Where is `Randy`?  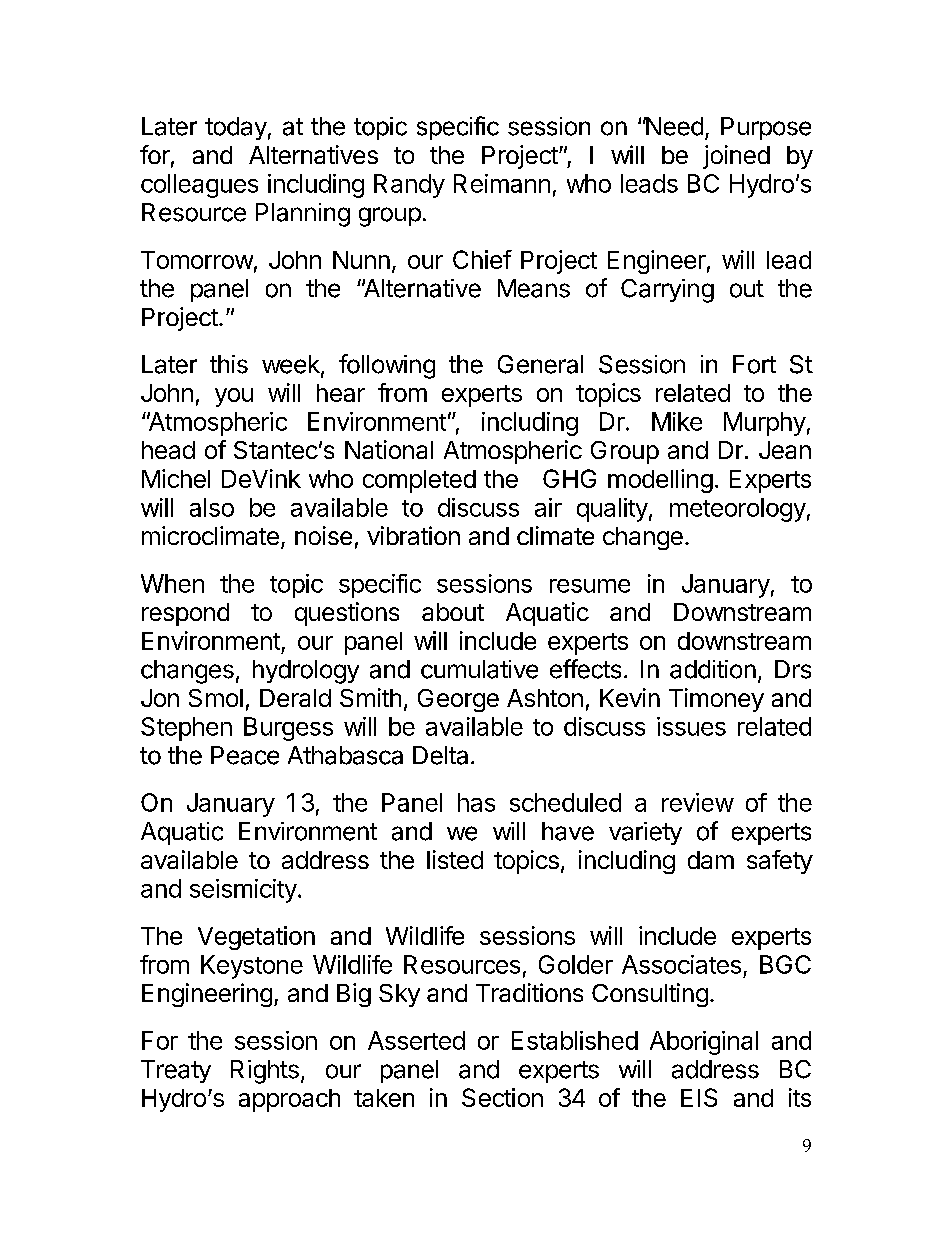 Randy is located at coordinates (409, 186).
